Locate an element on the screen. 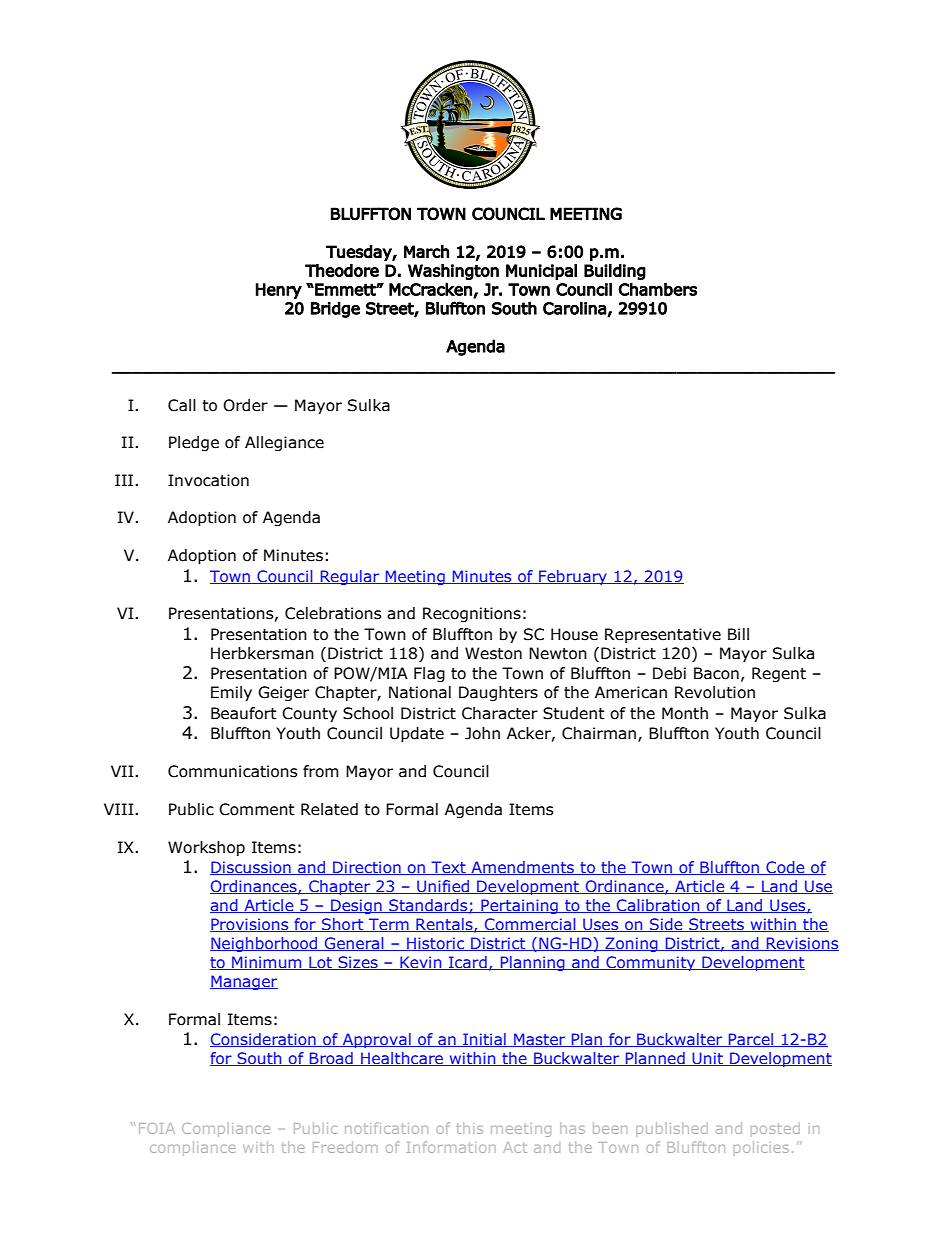 The image size is (952, 1233). Emily is located at coordinates (231, 693).
